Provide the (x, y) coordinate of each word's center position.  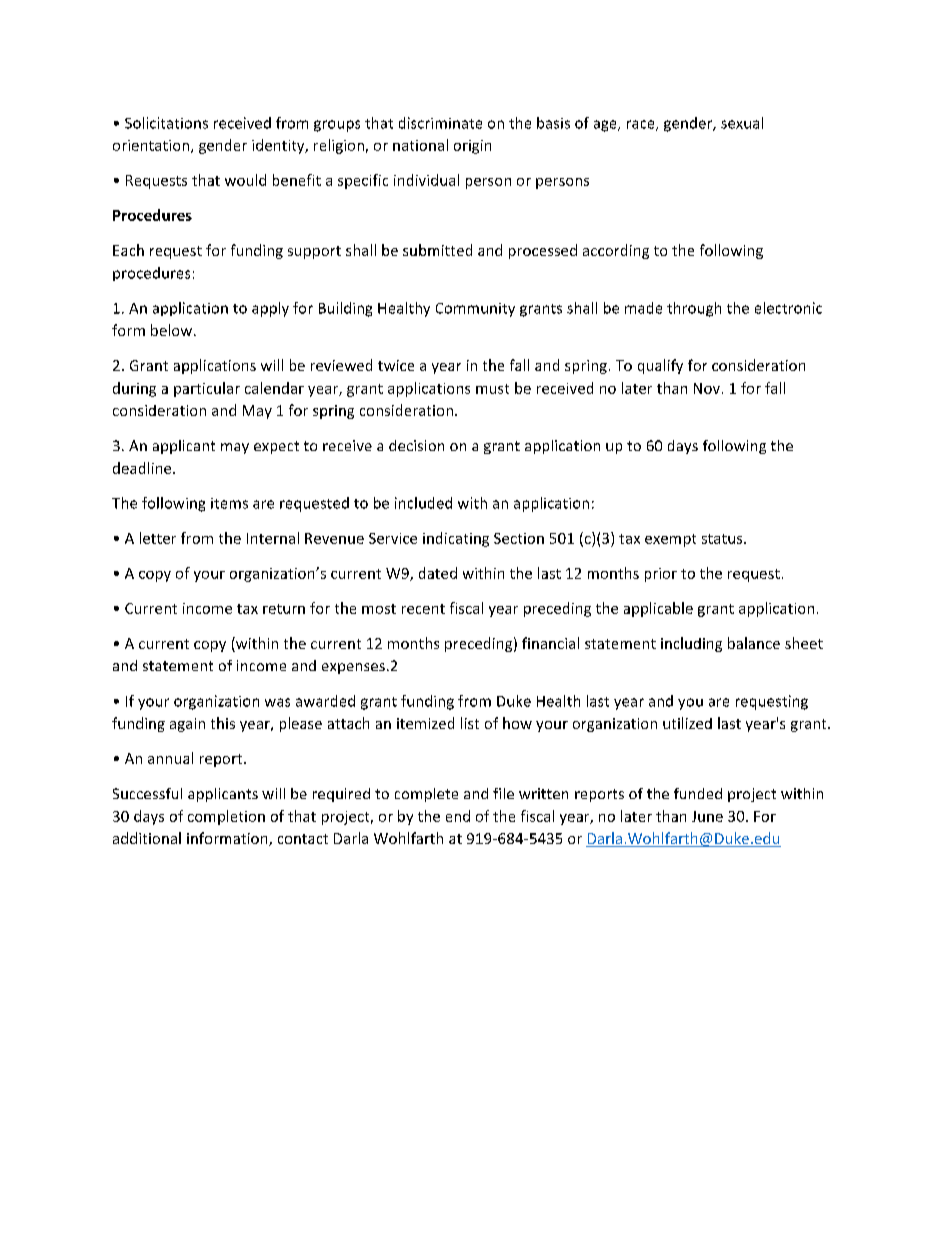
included (423, 503)
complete (426, 795)
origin (472, 147)
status (723, 539)
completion (226, 817)
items (229, 503)
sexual (742, 123)
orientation (152, 146)
